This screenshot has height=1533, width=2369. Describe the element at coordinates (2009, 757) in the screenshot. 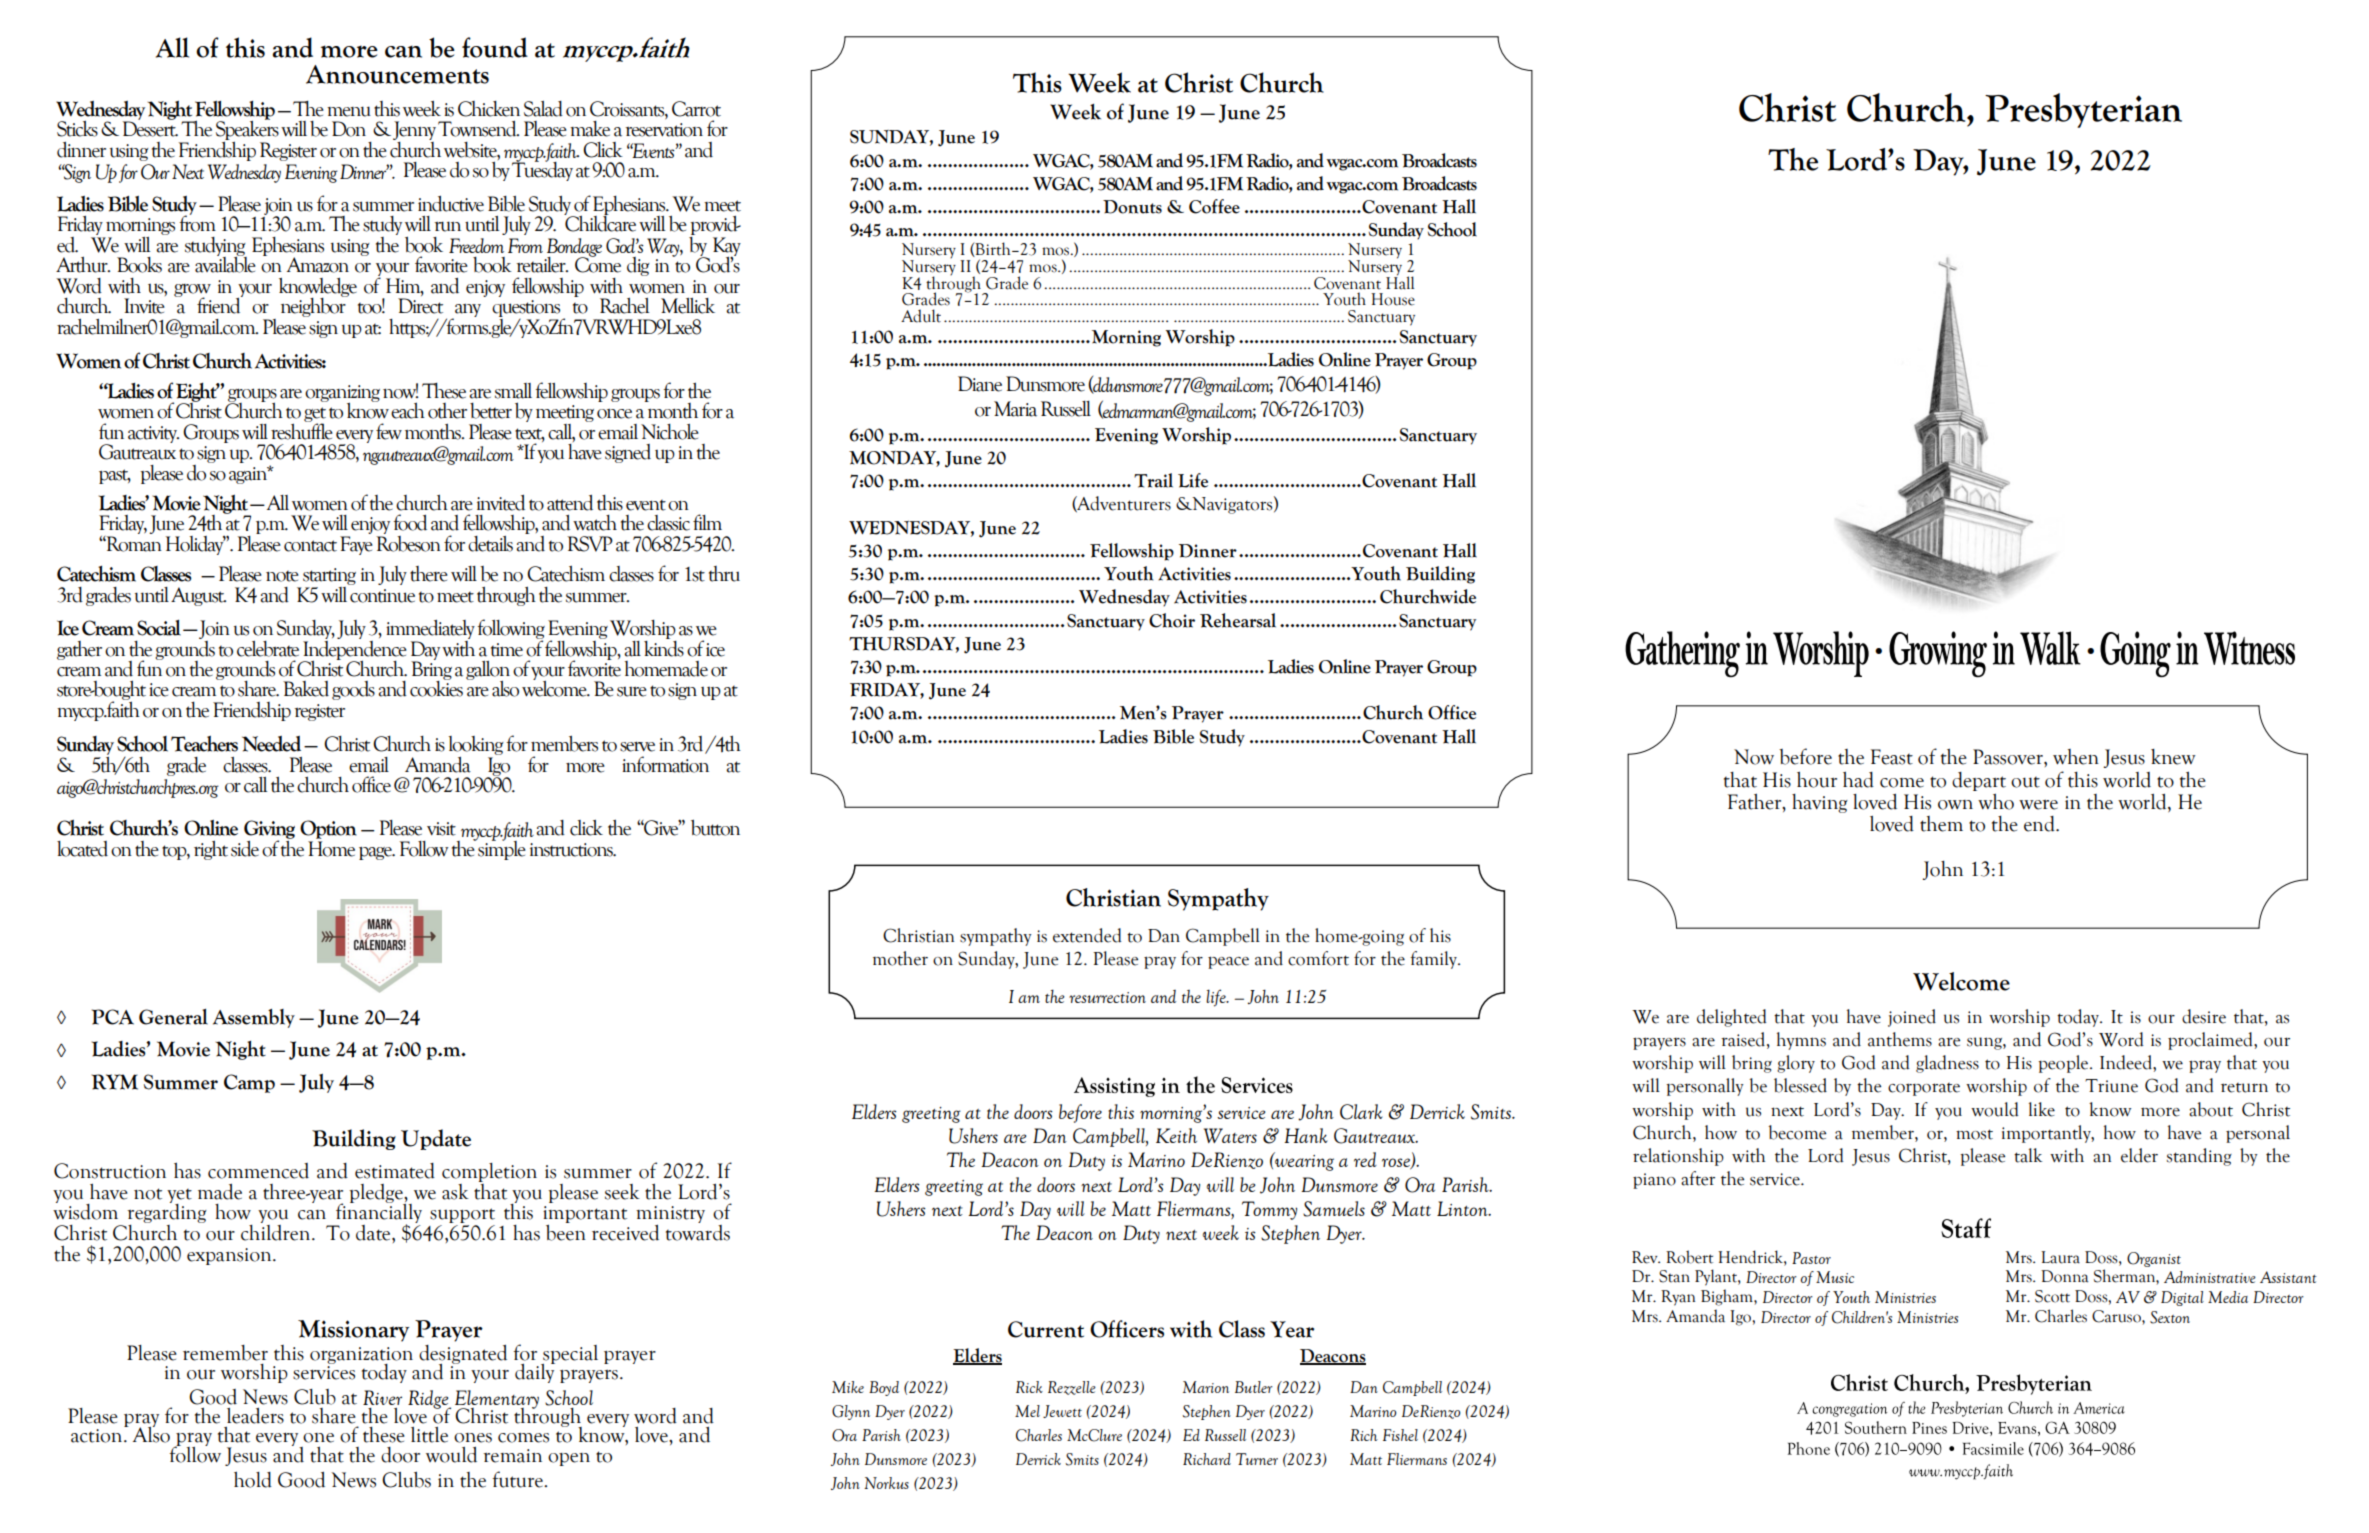

I see `Passover` at that location.
